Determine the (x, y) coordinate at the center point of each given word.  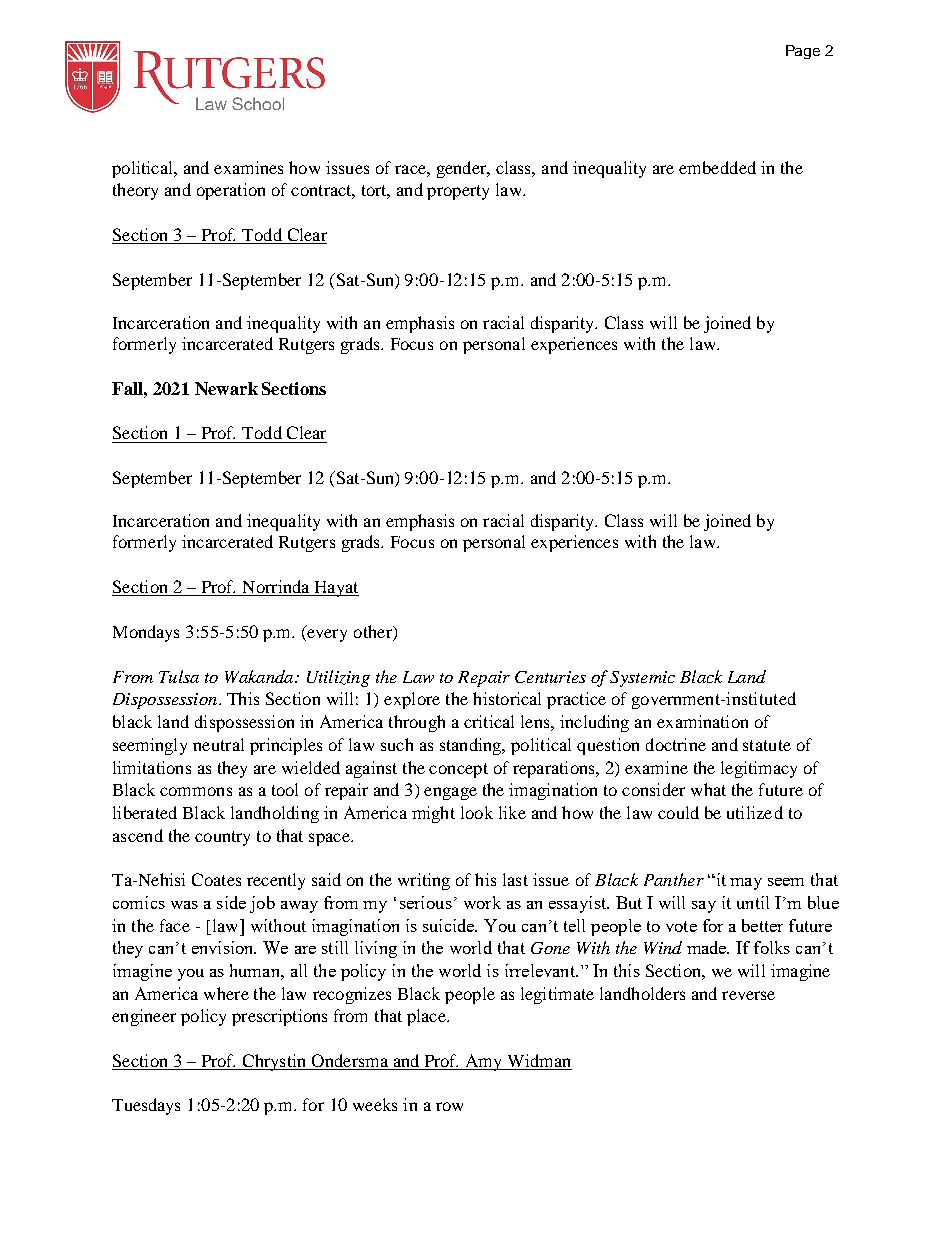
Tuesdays (146, 1106)
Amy (484, 1062)
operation (231, 191)
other (374, 631)
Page (803, 52)
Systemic (642, 679)
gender (463, 169)
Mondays (146, 633)
